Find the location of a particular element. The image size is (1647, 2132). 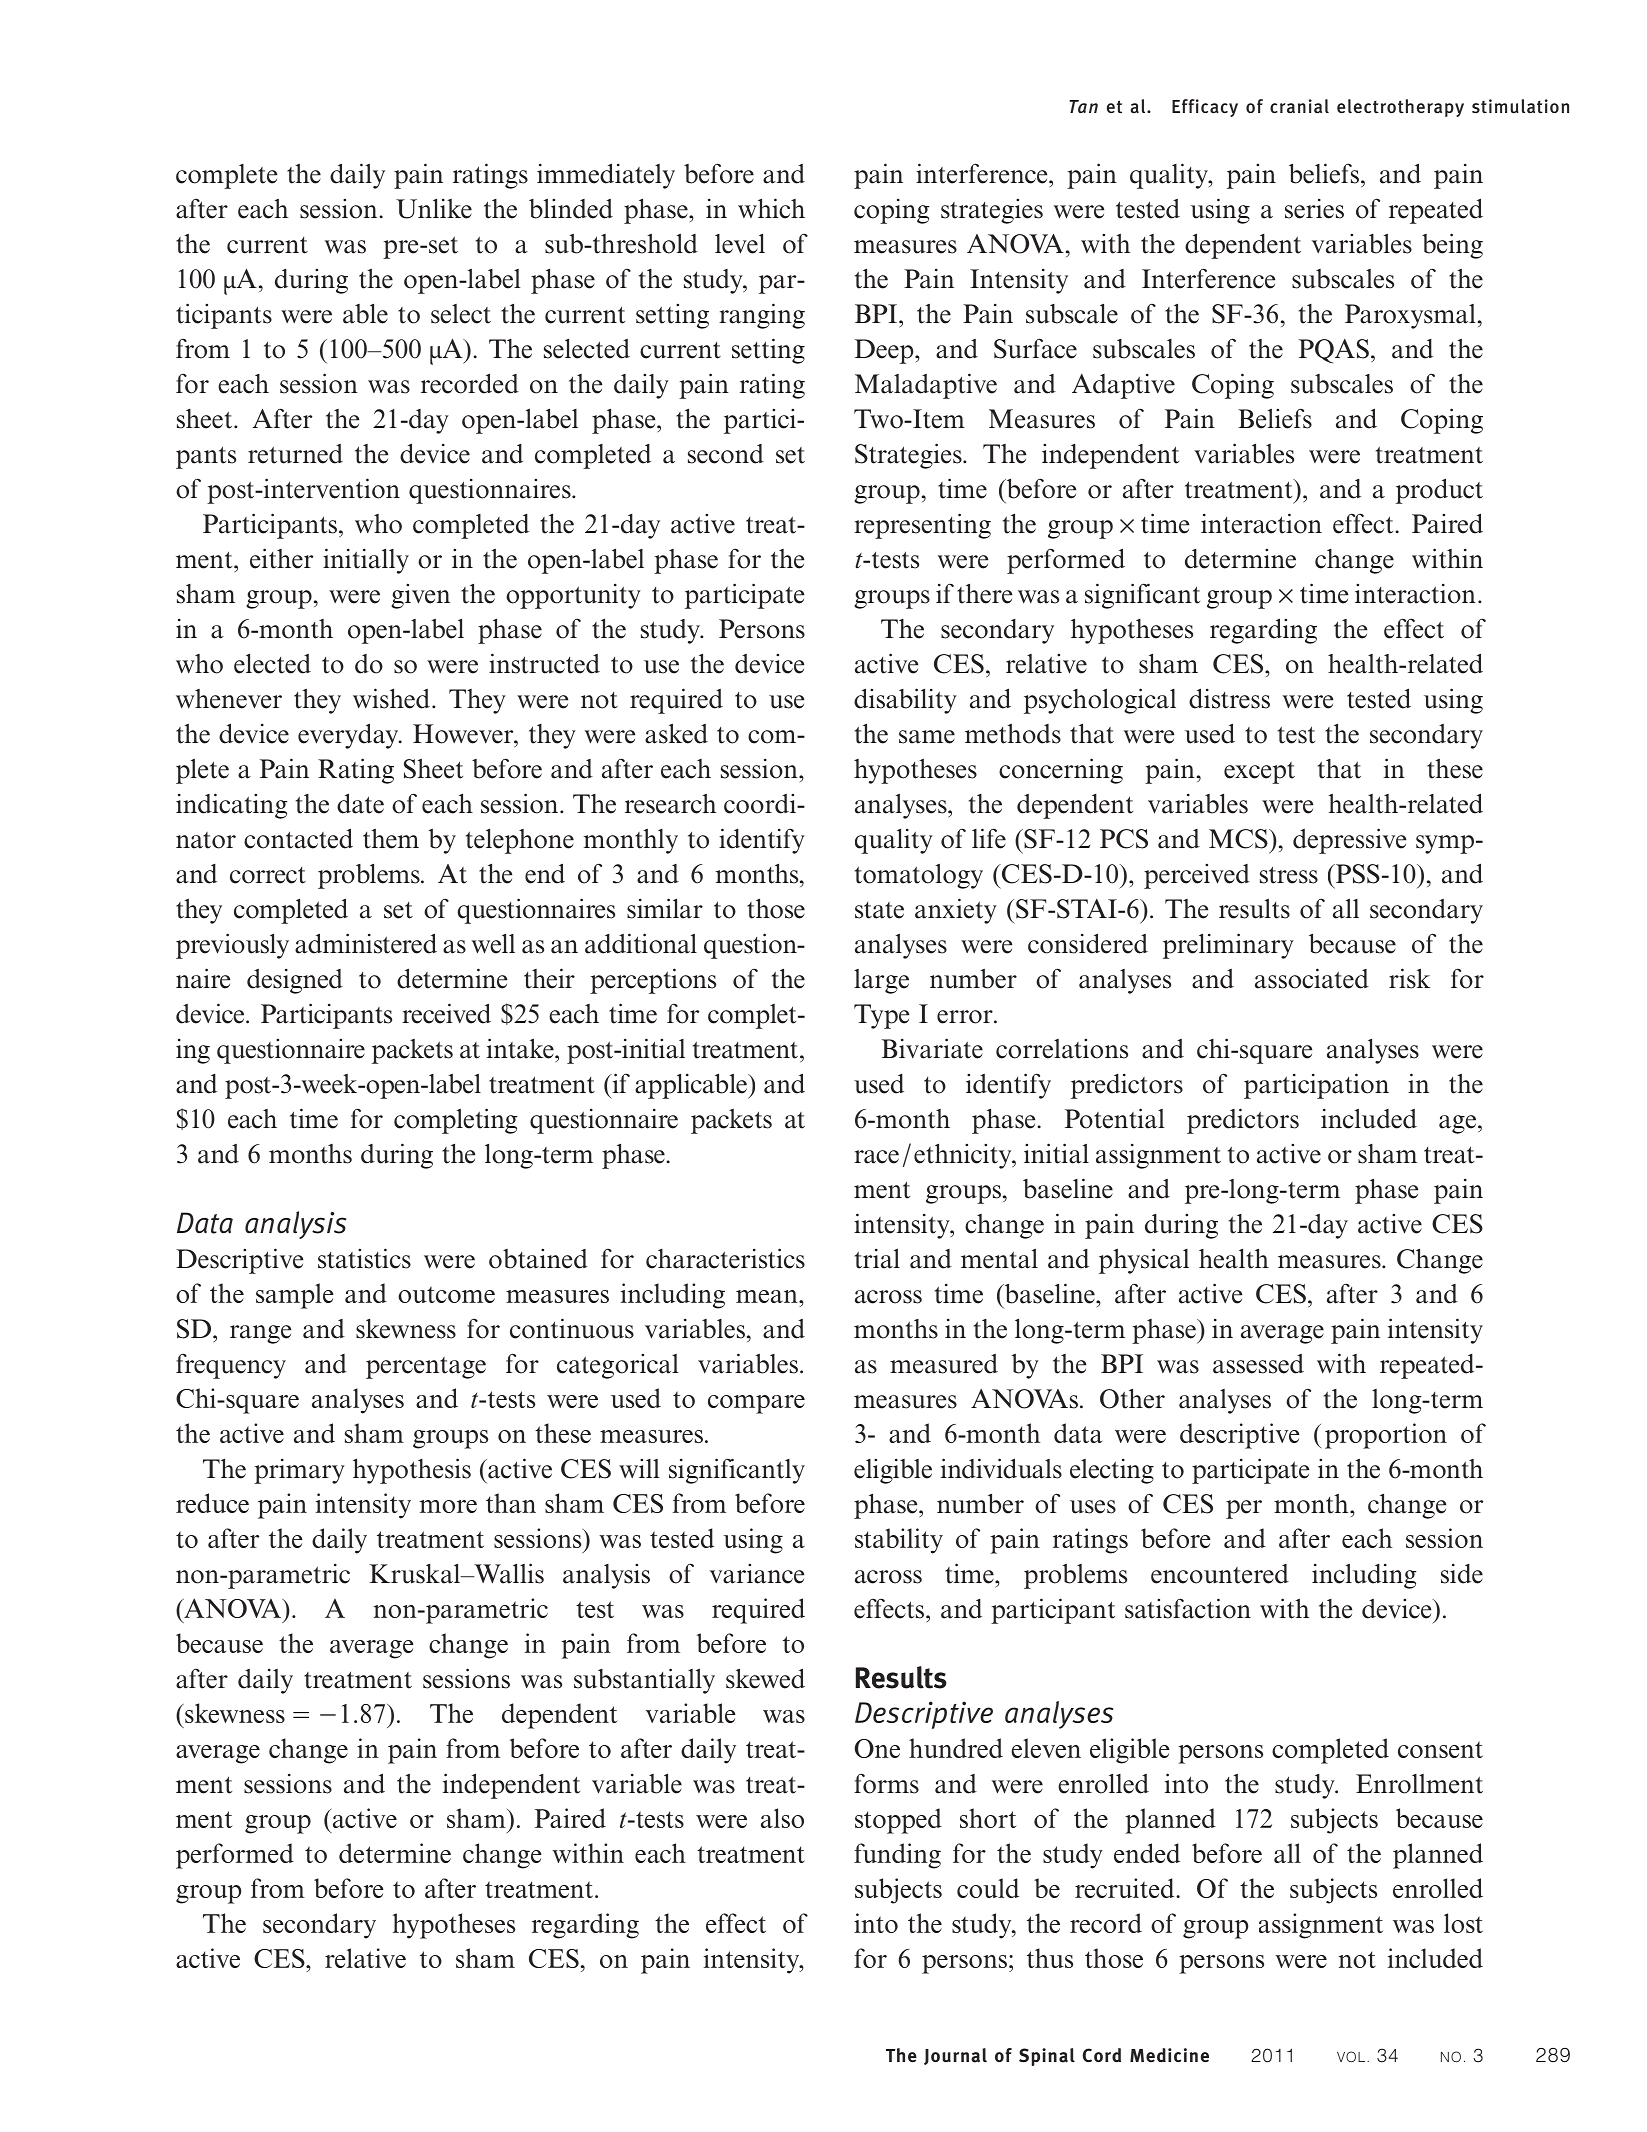

product is located at coordinates (1439, 491).
